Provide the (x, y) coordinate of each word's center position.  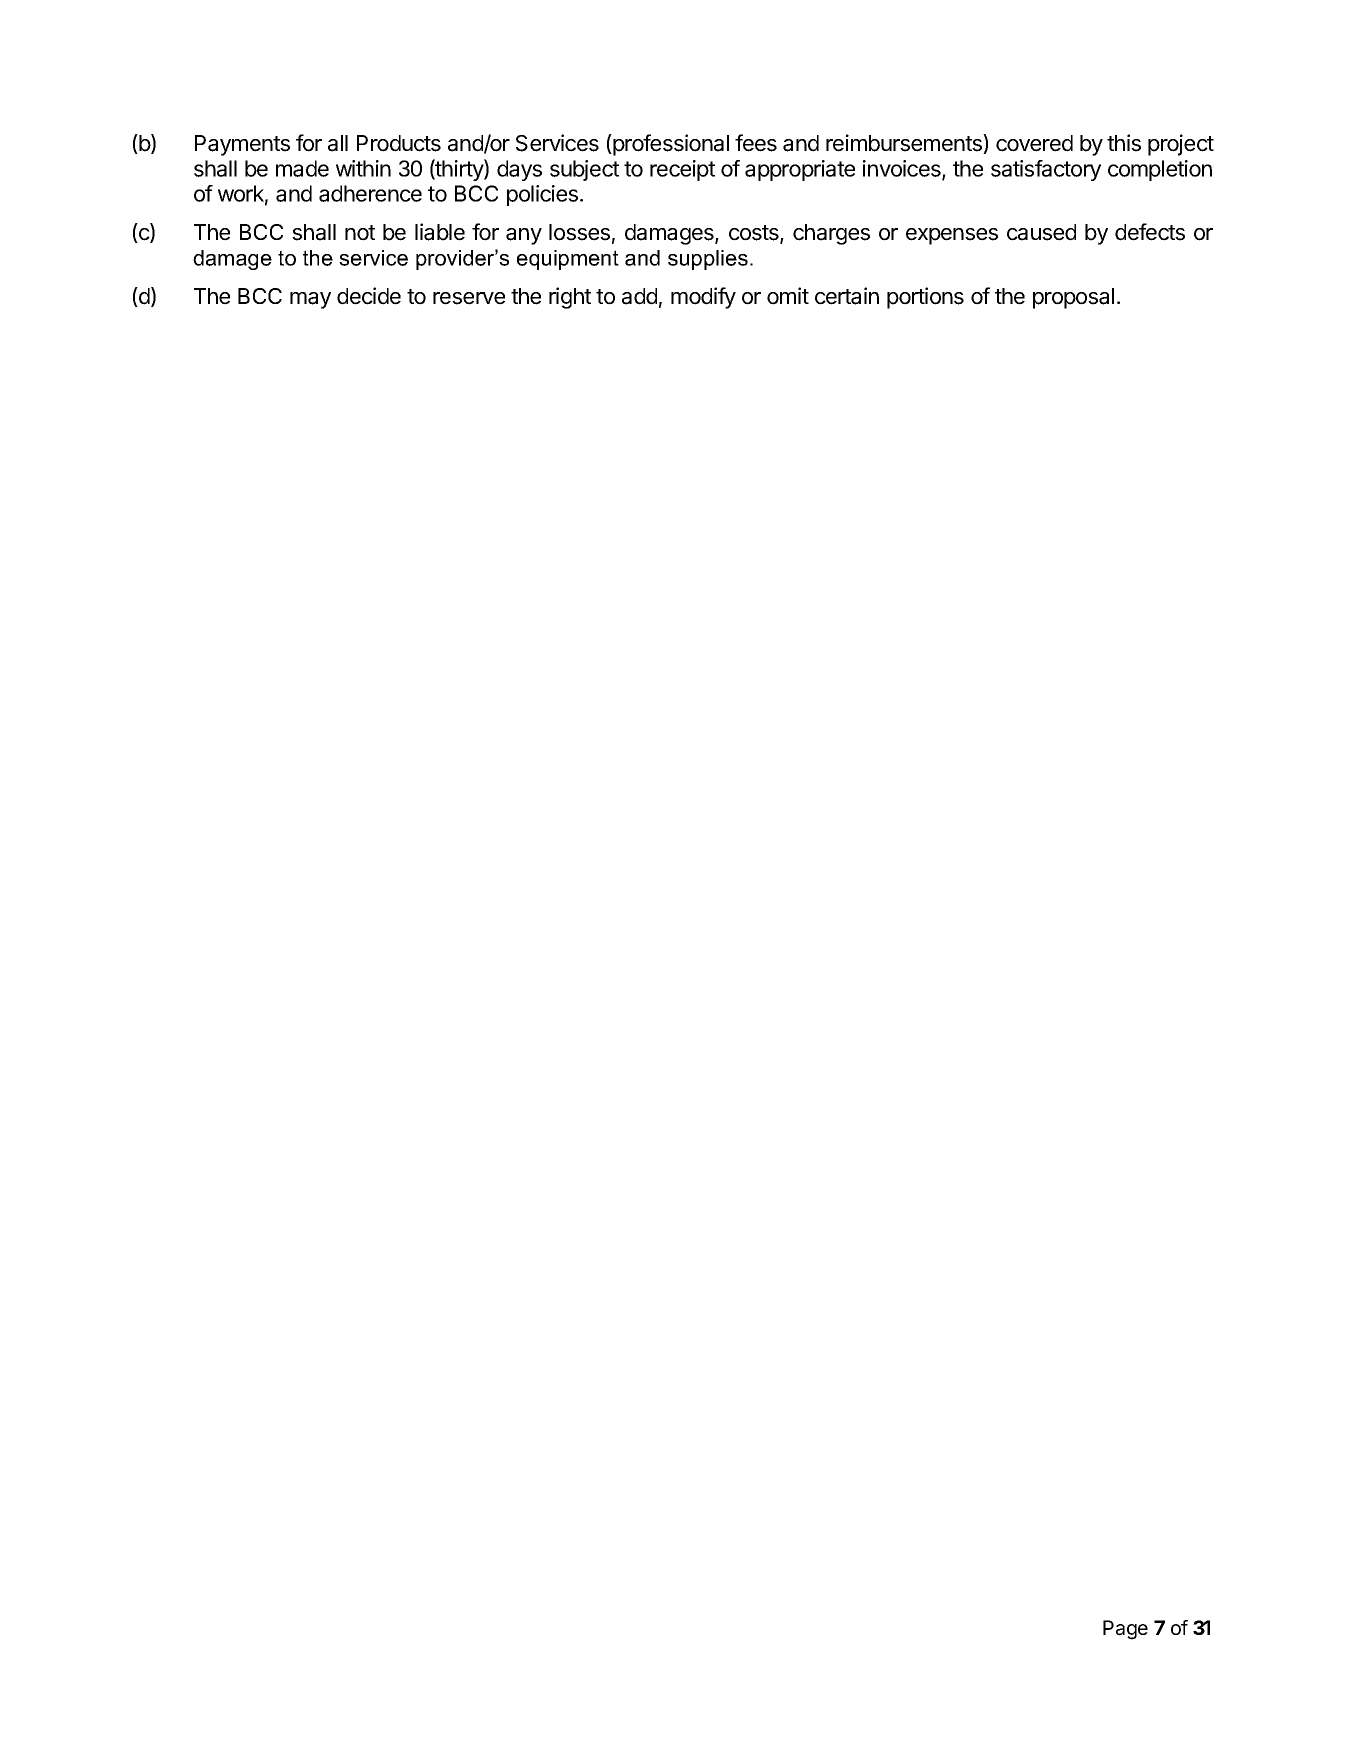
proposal (1073, 298)
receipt (682, 170)
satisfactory (1046, 170)
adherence (370, 193)
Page (1125, 1630)
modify (703, 298)
